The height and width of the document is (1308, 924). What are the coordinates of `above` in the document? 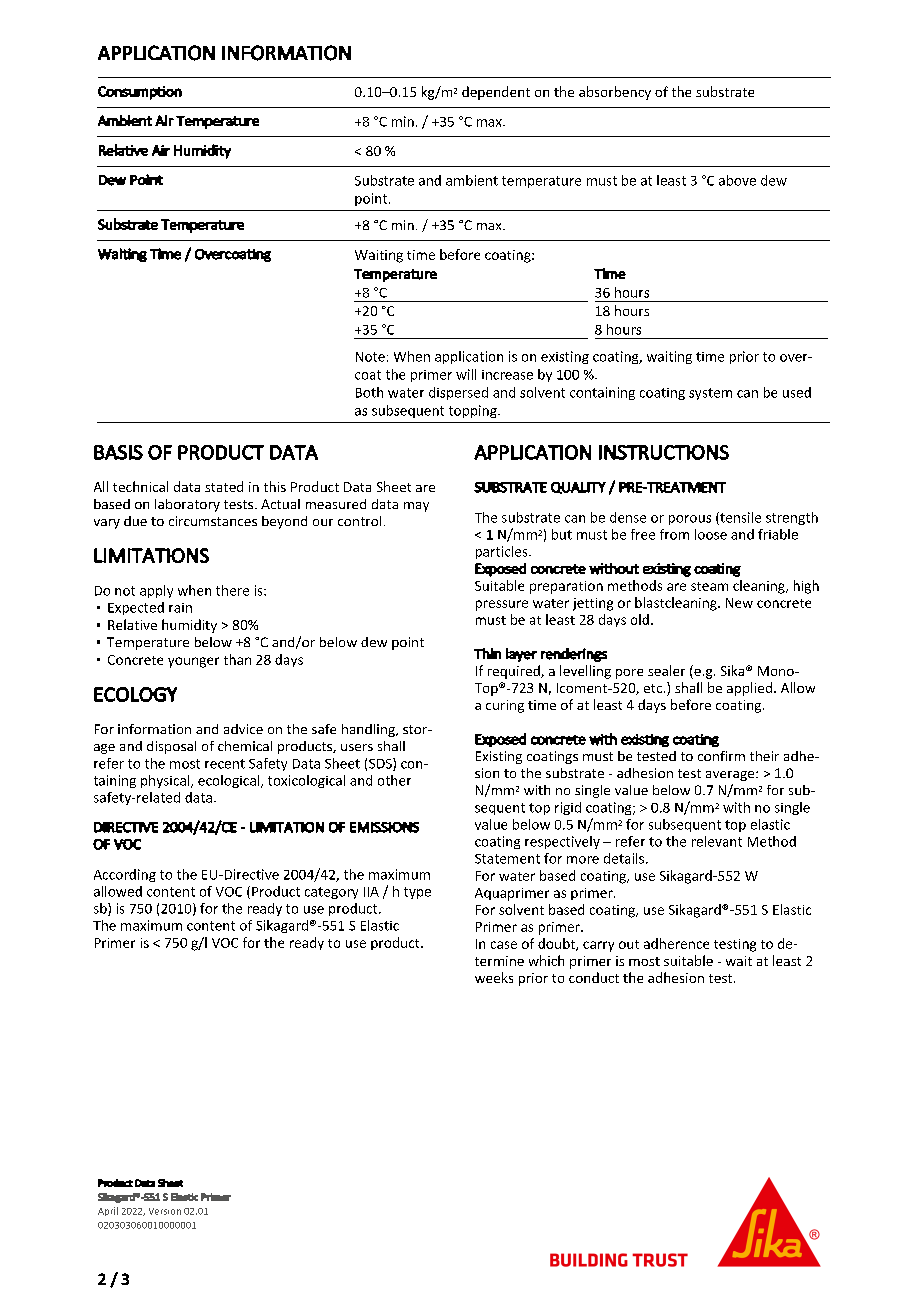 It's located at (737, 180).
